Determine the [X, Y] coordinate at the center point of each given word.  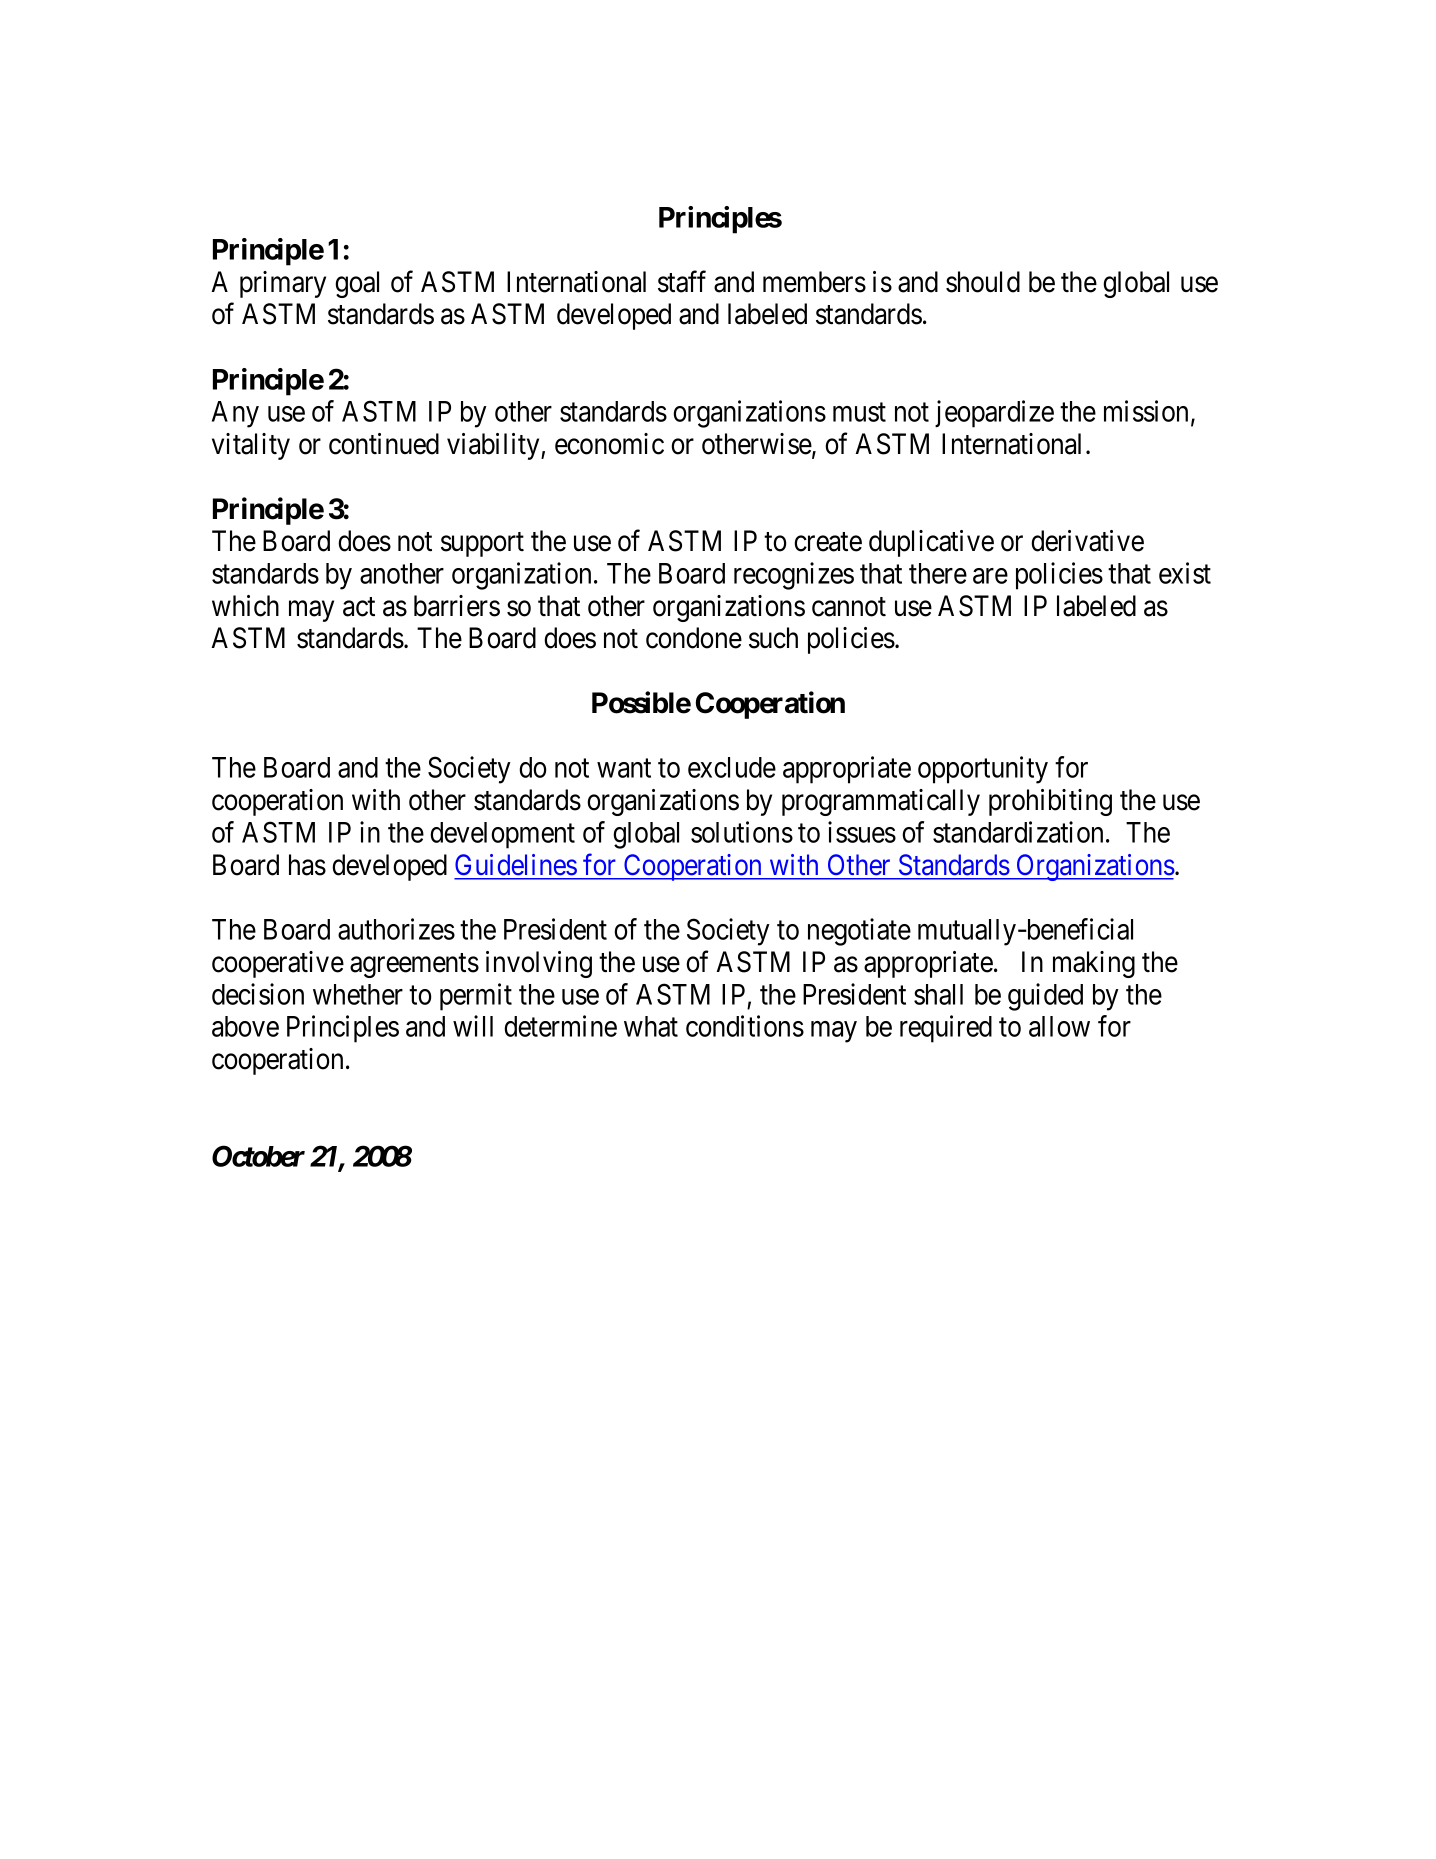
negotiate [859, 932]
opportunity [983, 770]
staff [682, 281]
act [359, 607]
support [482, 544]
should [983, 282]
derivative [1087, 541]
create [828, 542]
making [1094, 964]
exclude [732, 767]
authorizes [396, 929]
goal [357, 284]
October [258, 1156]
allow [1059, 1026]
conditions [745, 1026]
